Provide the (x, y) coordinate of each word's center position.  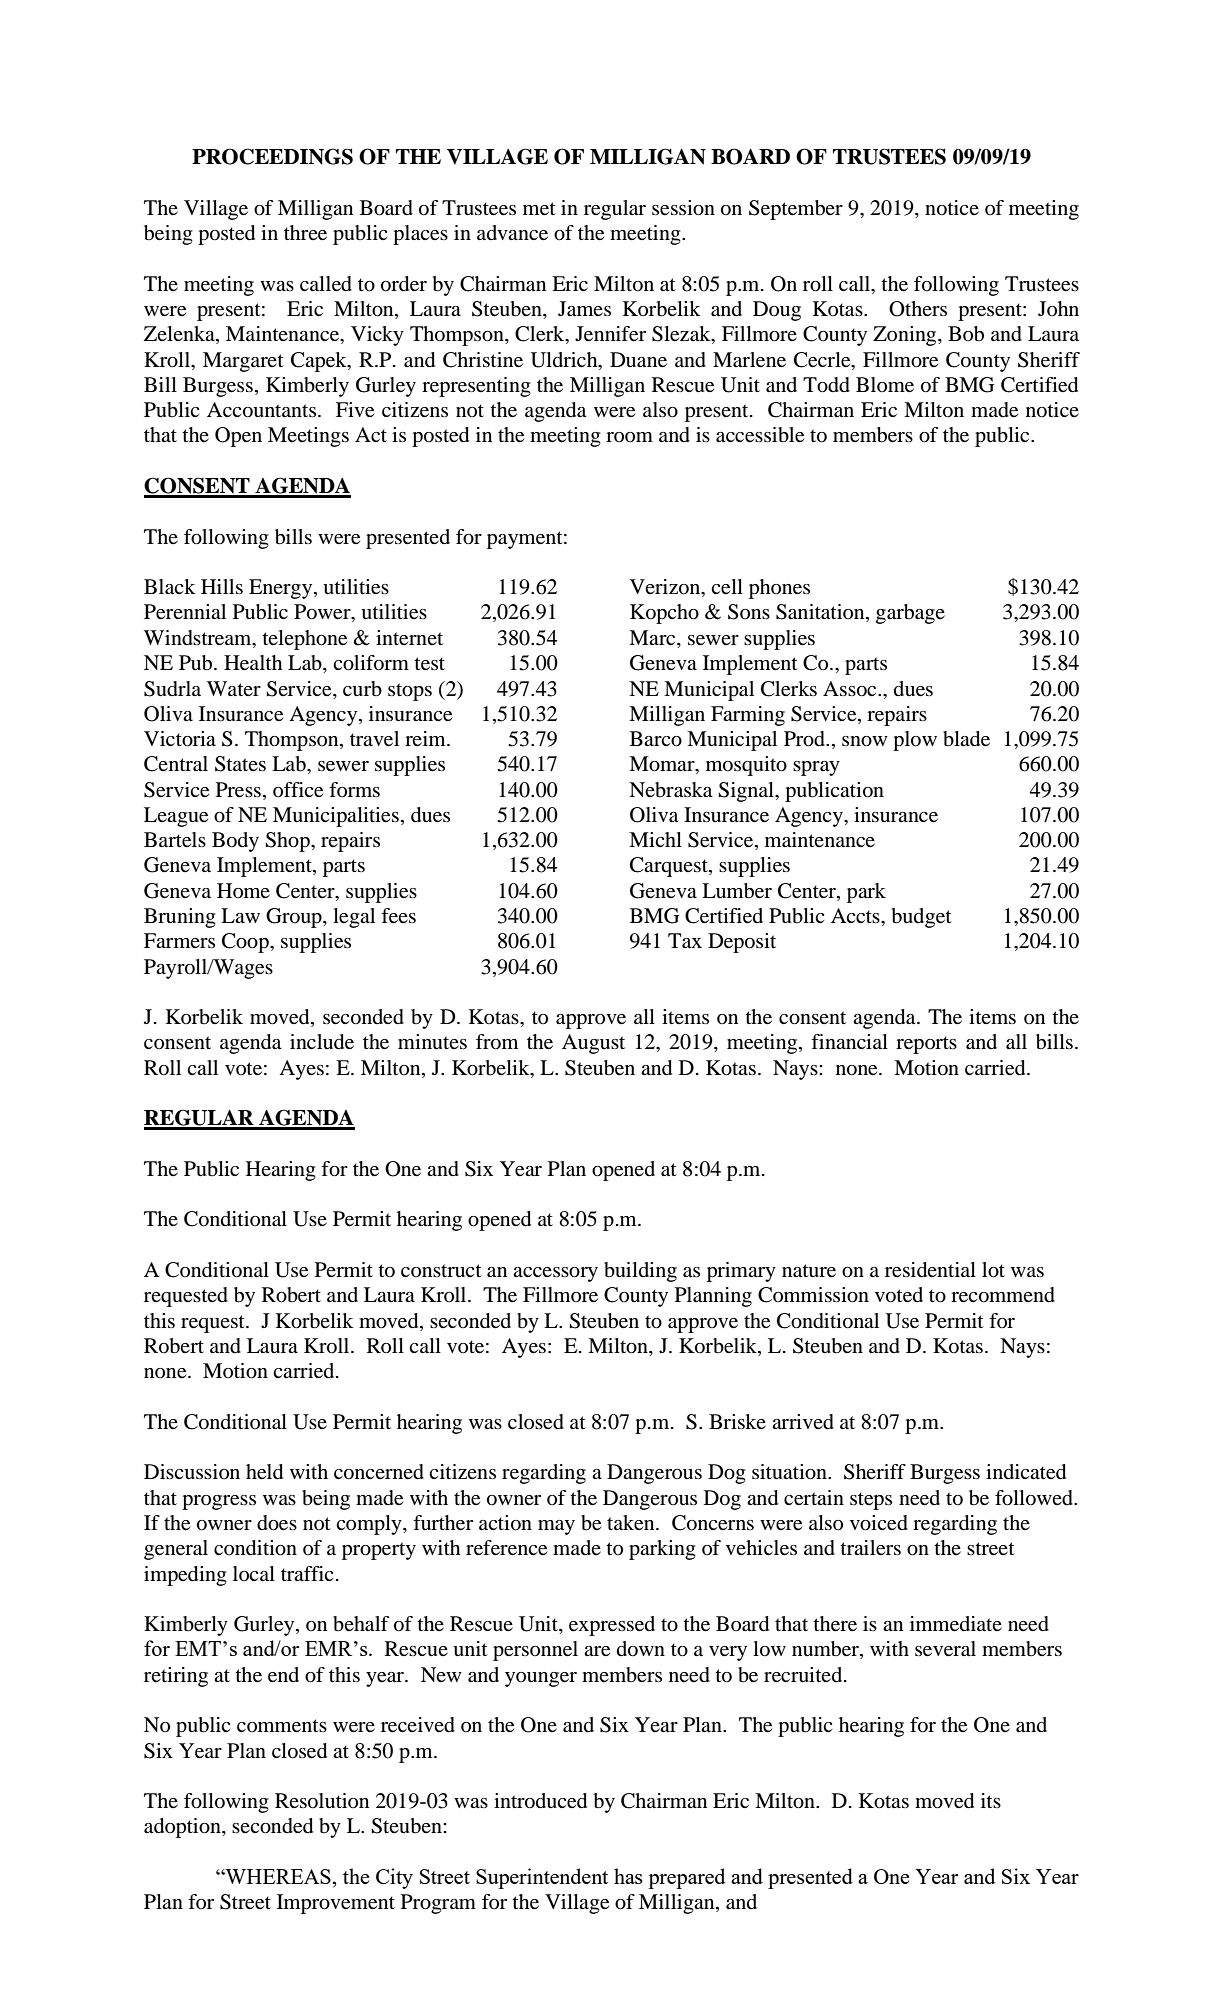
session (683, 208)
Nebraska (671, 790)
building (640, 1272)
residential (930, 1270)
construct (441, 1270)
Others (918, 309)
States (240, 764)
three (305, 233)
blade (966, 739)
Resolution (322, 1801)
